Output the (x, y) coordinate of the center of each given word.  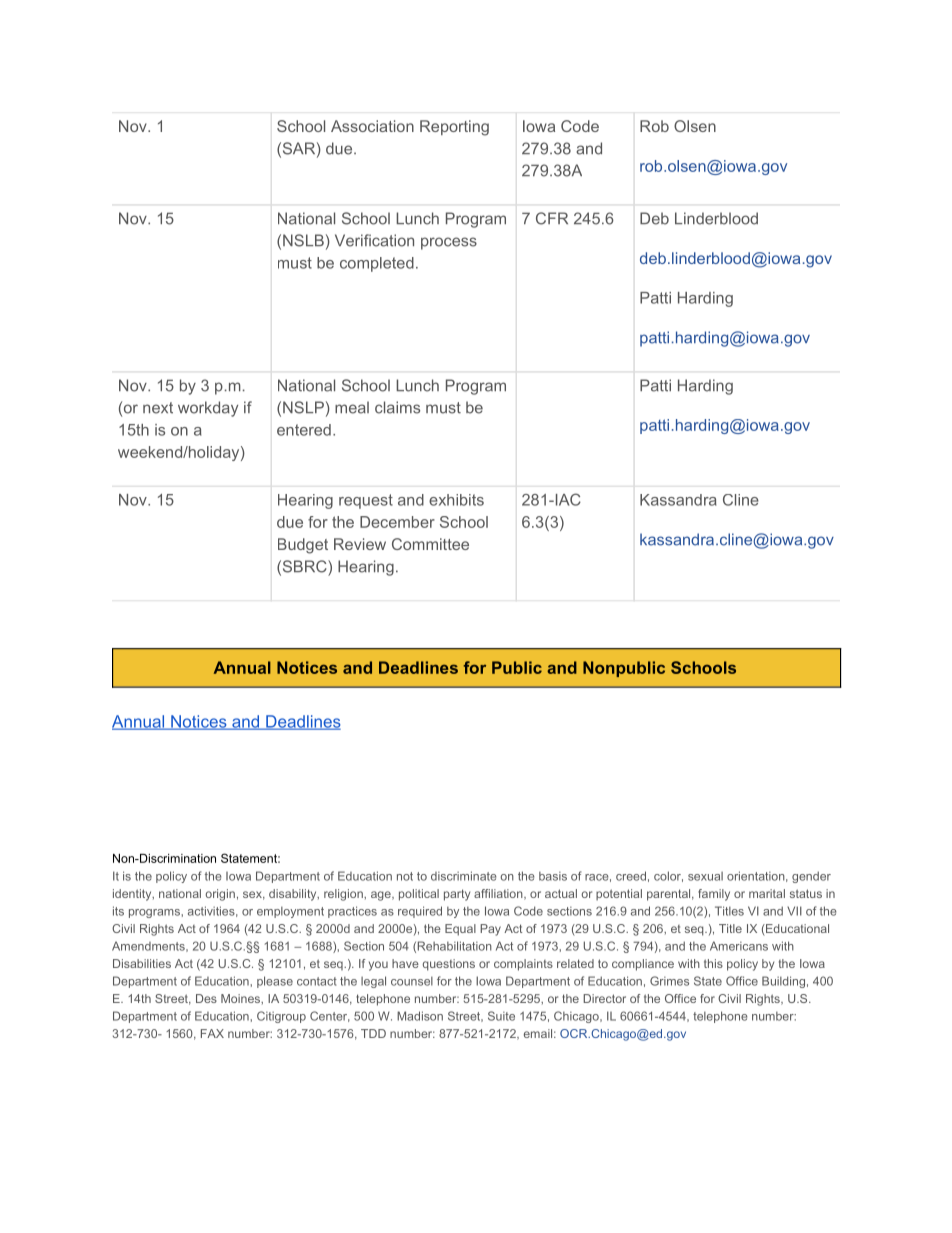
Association (372, 126)
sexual (705, 876)
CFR (552, 218)
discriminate (464, 876)
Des (206, 998)
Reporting (454, 128)
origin (220, 895)
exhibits (456, 500)
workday (208, 409)
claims (397, 407)
